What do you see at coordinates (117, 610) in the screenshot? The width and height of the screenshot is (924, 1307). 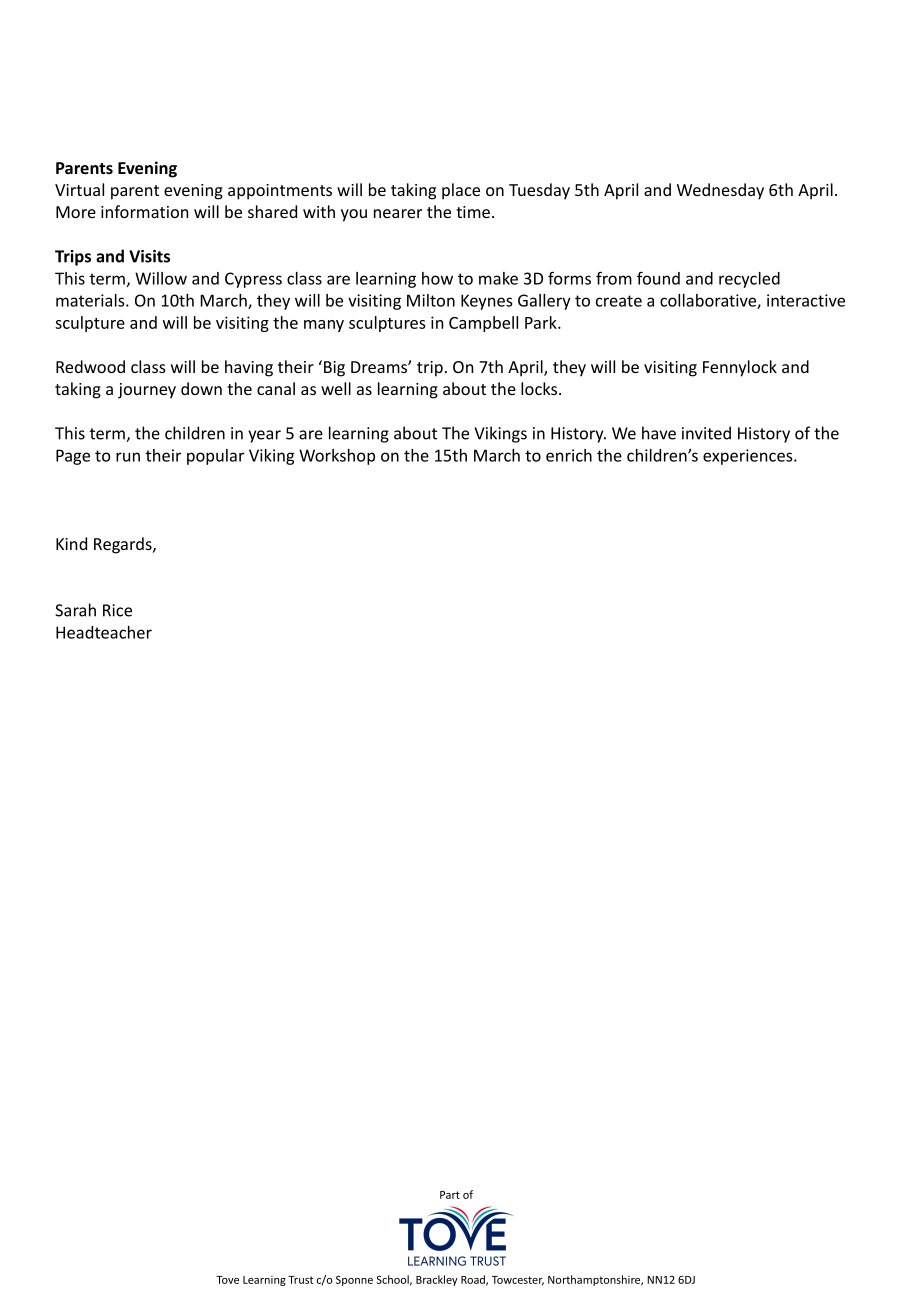 I see `Rice` at bounding box center [117, 610].
